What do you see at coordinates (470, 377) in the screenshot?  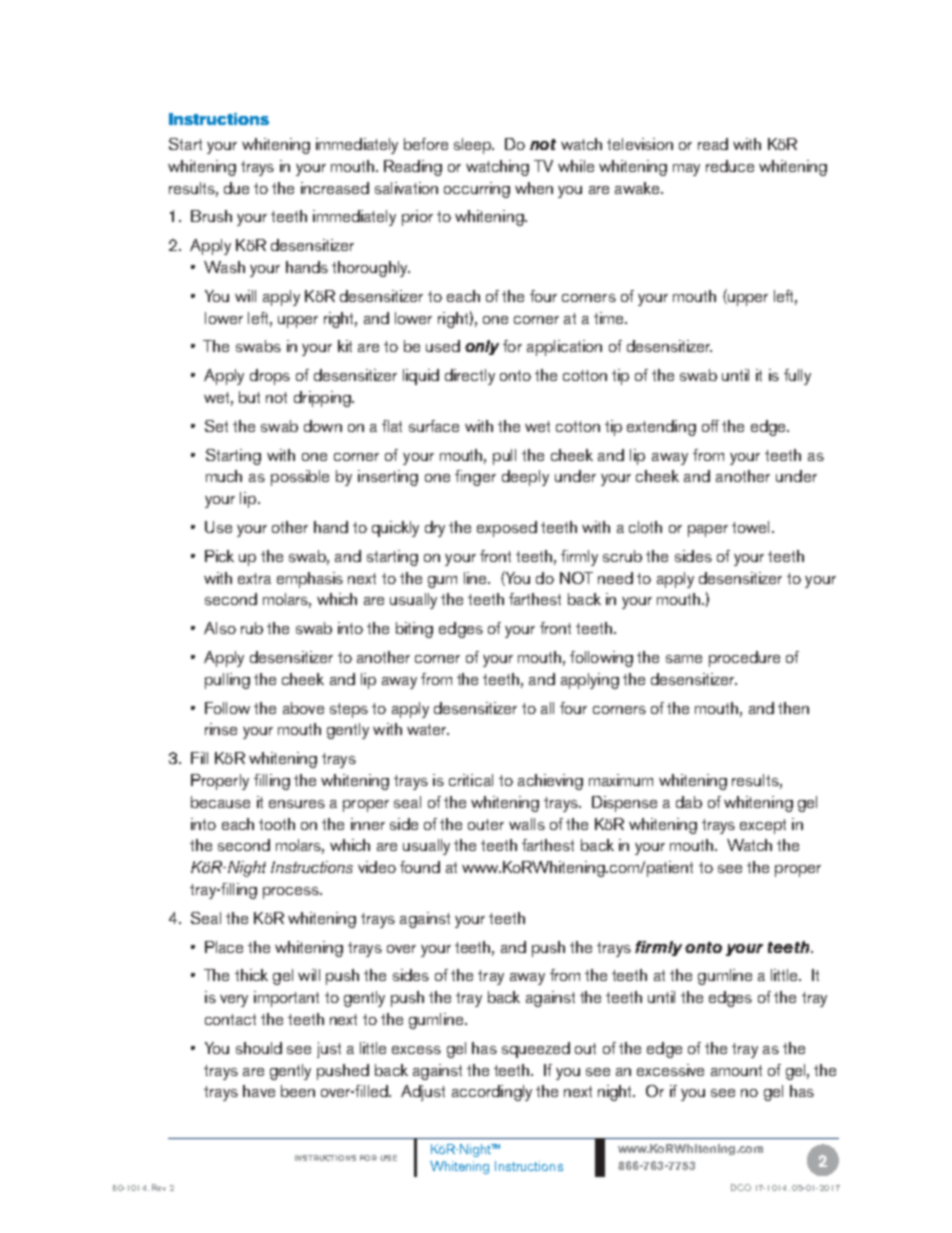 I see `directly` at bounding box center [470, 377].
